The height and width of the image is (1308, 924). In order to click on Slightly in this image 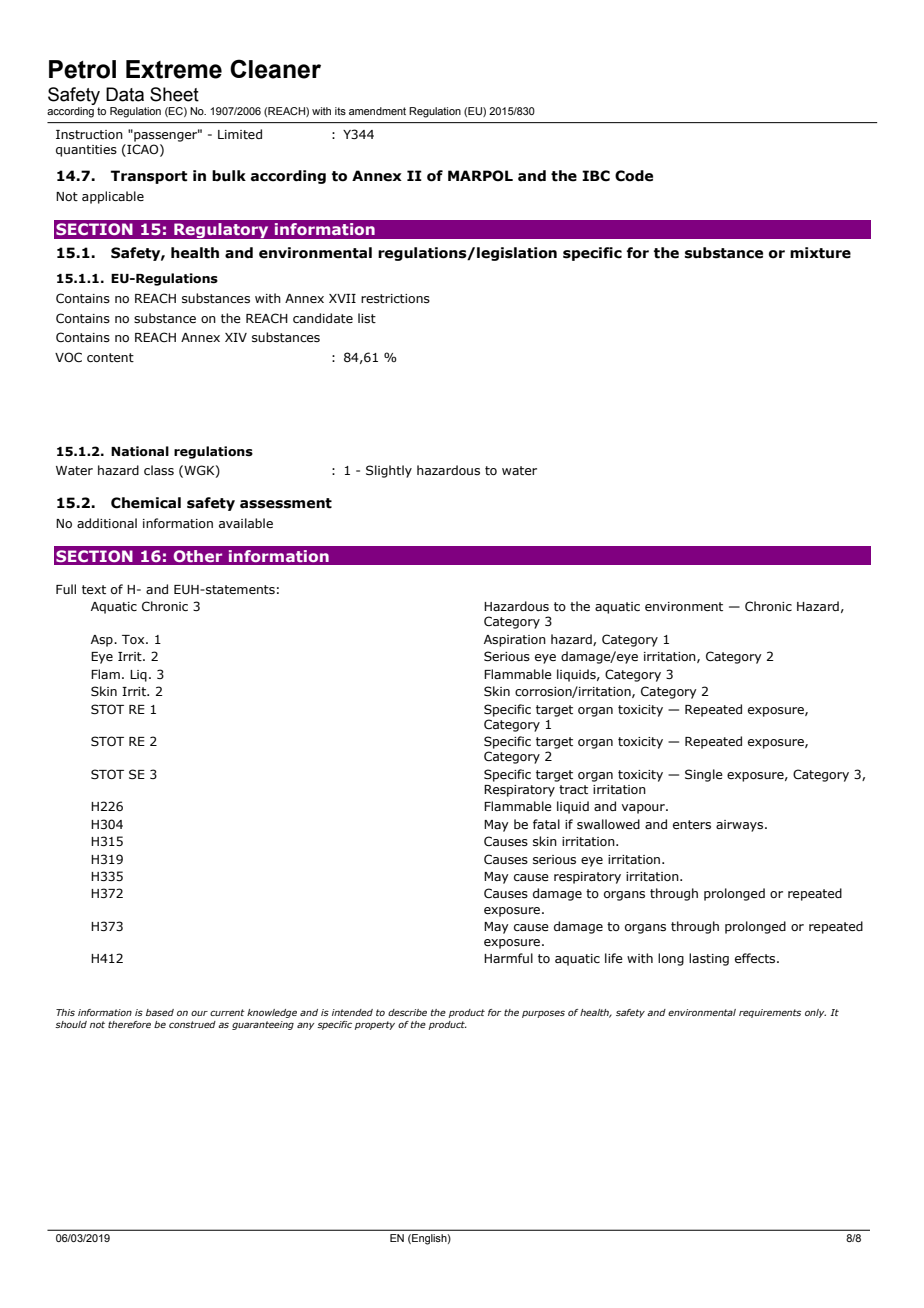, I will do `click(389, 471)`.
